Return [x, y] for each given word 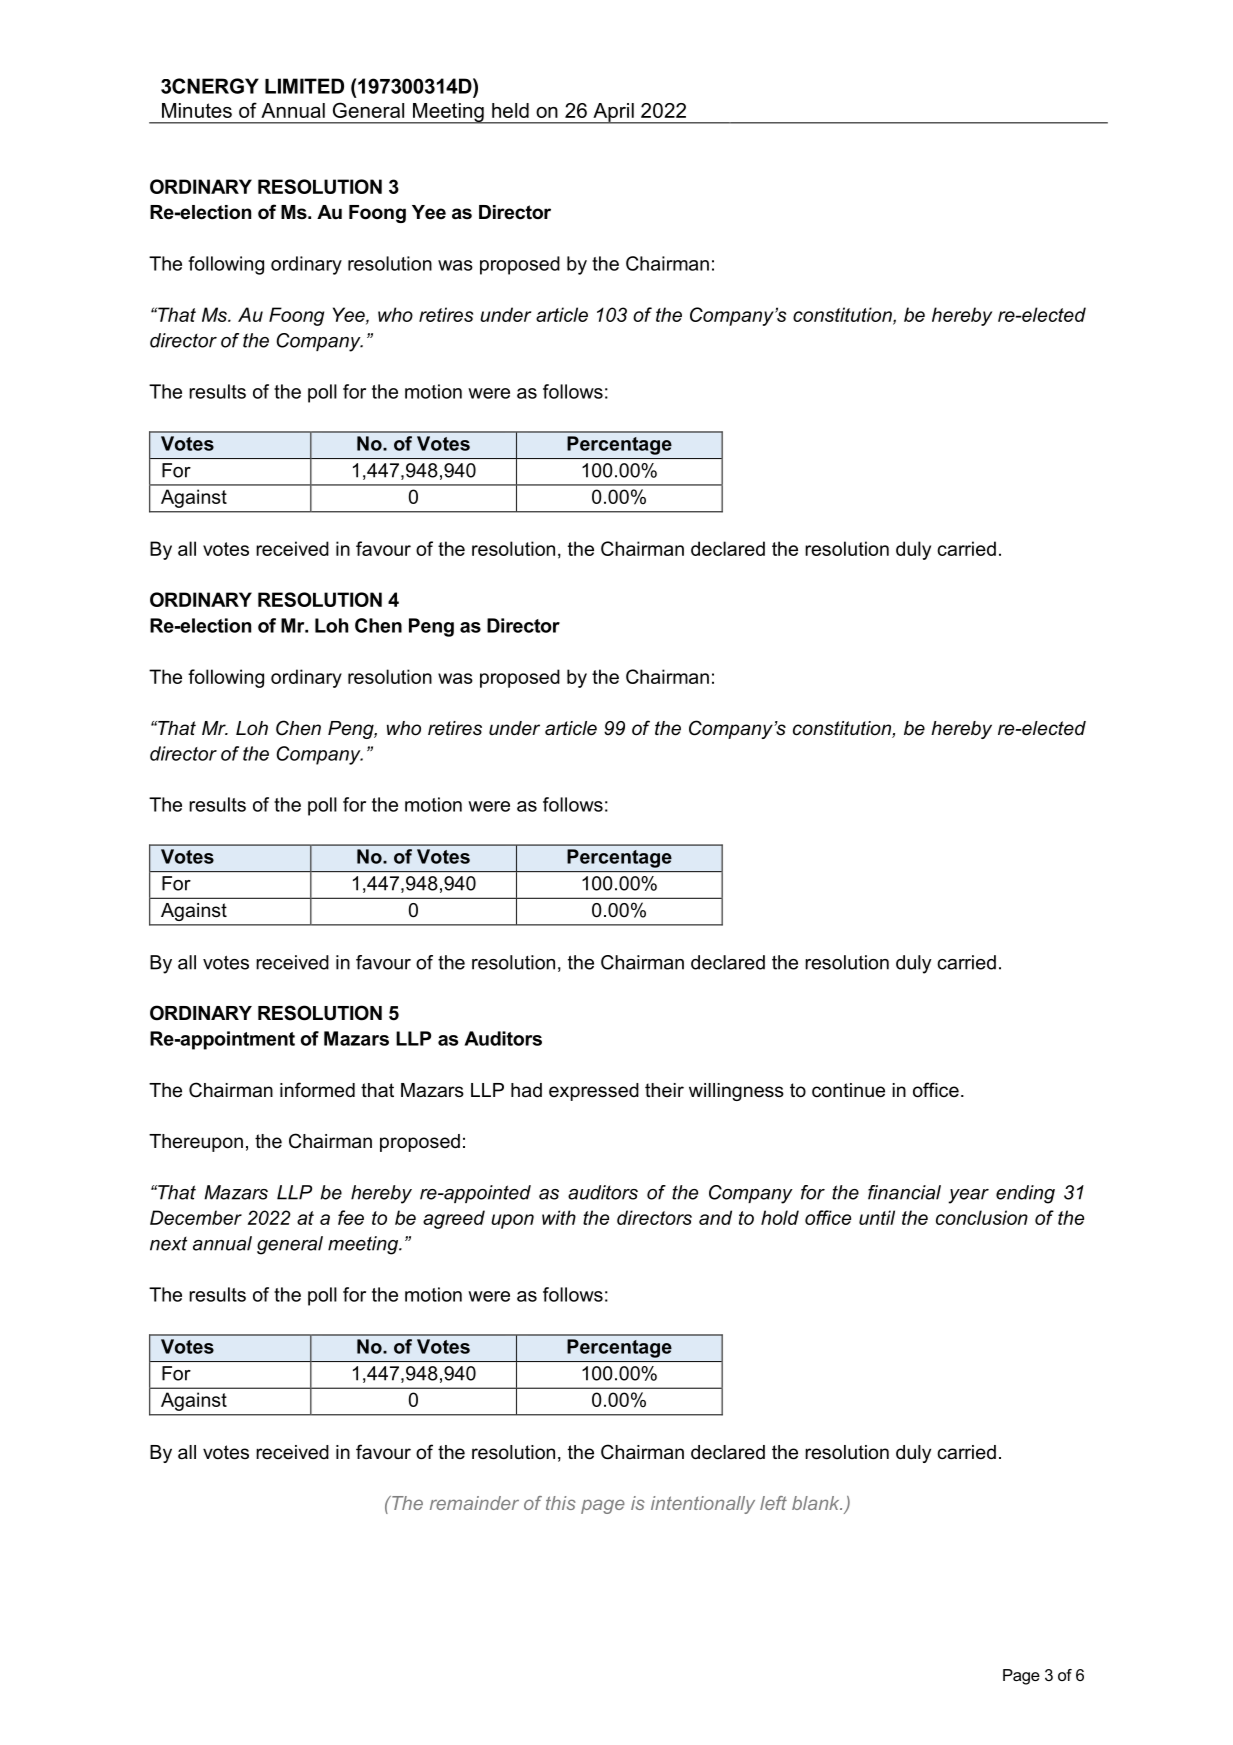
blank [817, 1503]
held [510, 110]
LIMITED [304, 86]
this [561, 1503]
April [613, 113]
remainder [474, 1503]
